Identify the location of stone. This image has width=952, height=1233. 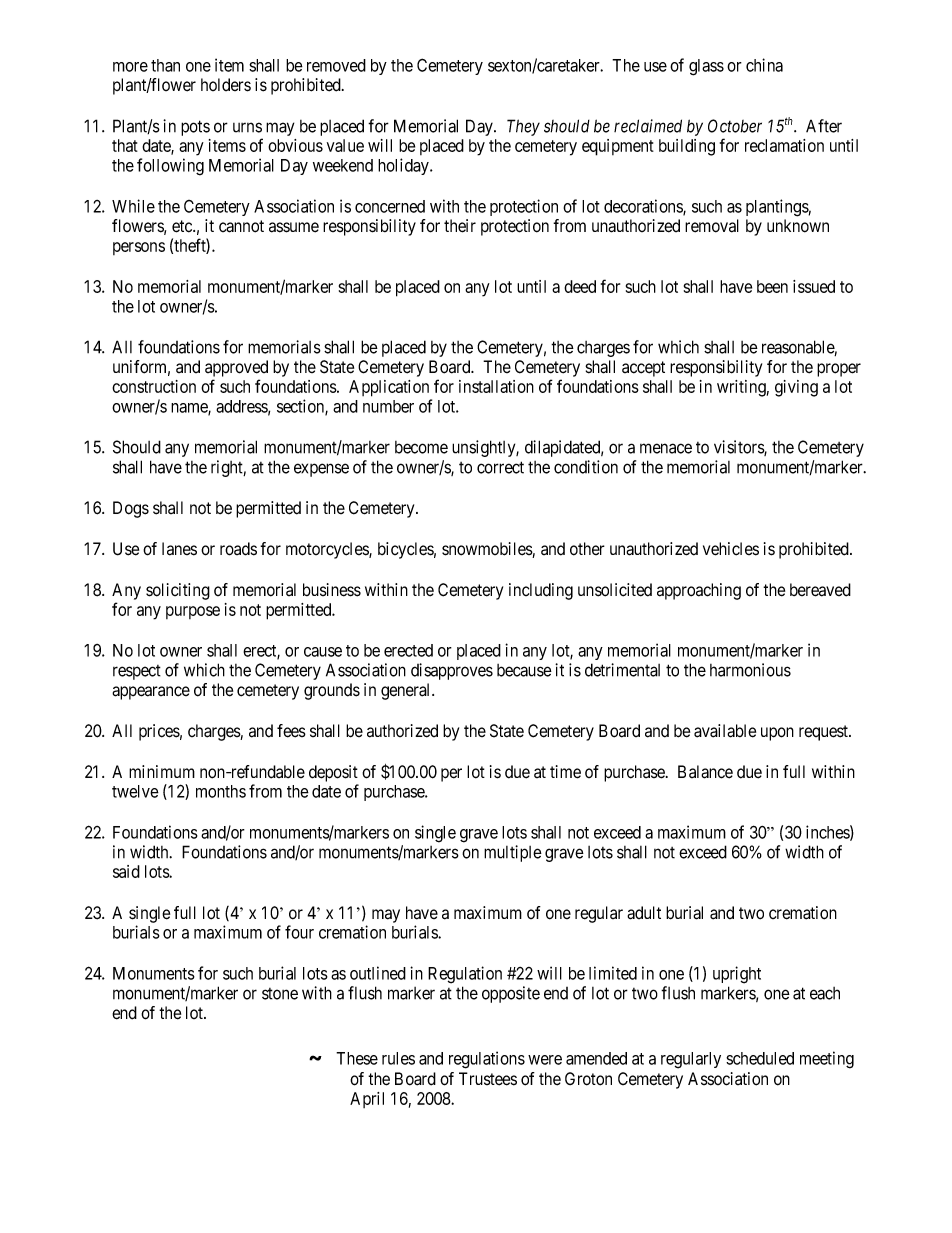
(280, 994).
